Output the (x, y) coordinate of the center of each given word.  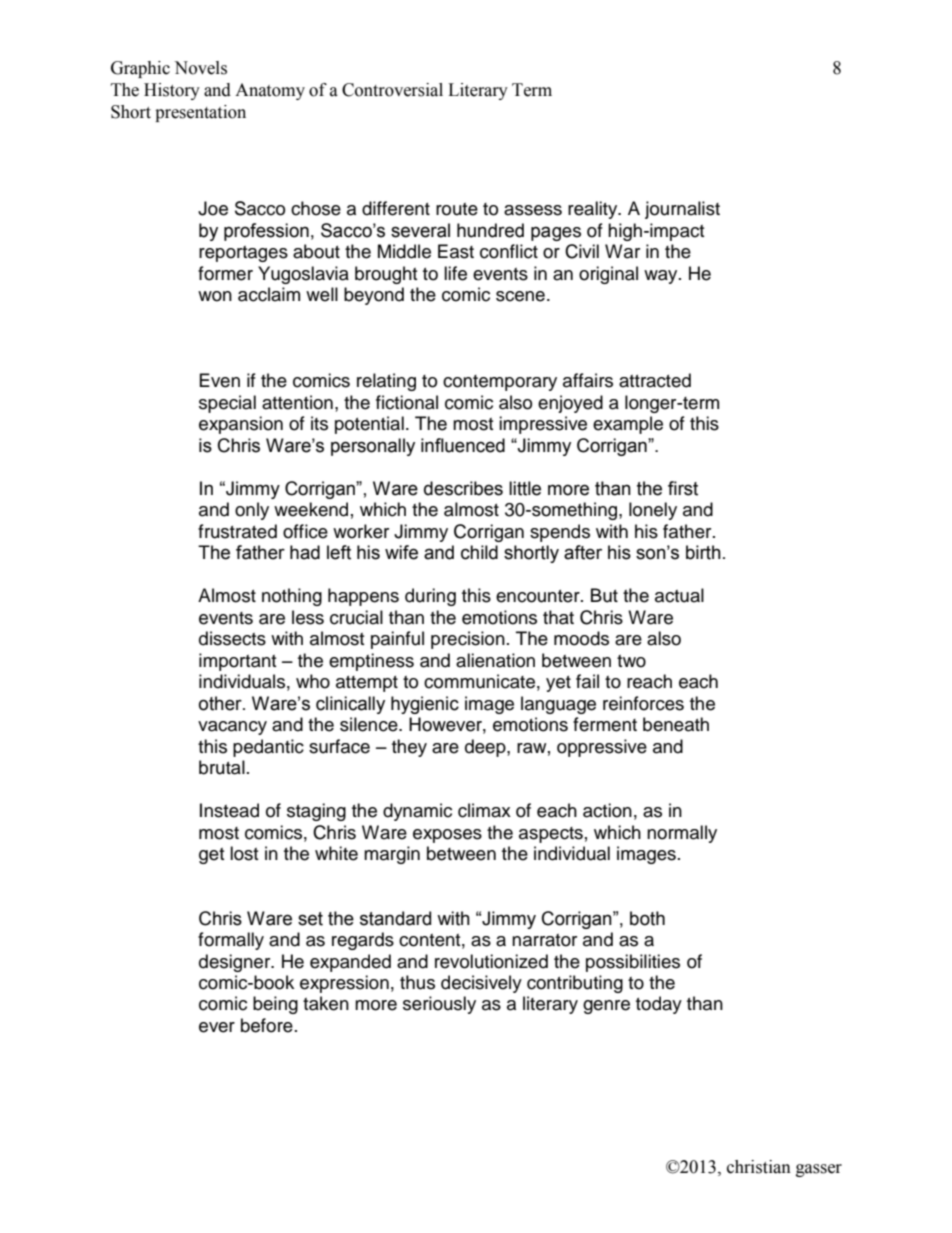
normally (682, 834)
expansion (241, 425)
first (683, 488)
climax (484, 810)
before (267, 1025)
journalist (682, 210)
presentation (200, 113)
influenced (463, 445)
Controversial (392, 90)
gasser (819, 1170)
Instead (229, 810)
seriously (439, 1005)
